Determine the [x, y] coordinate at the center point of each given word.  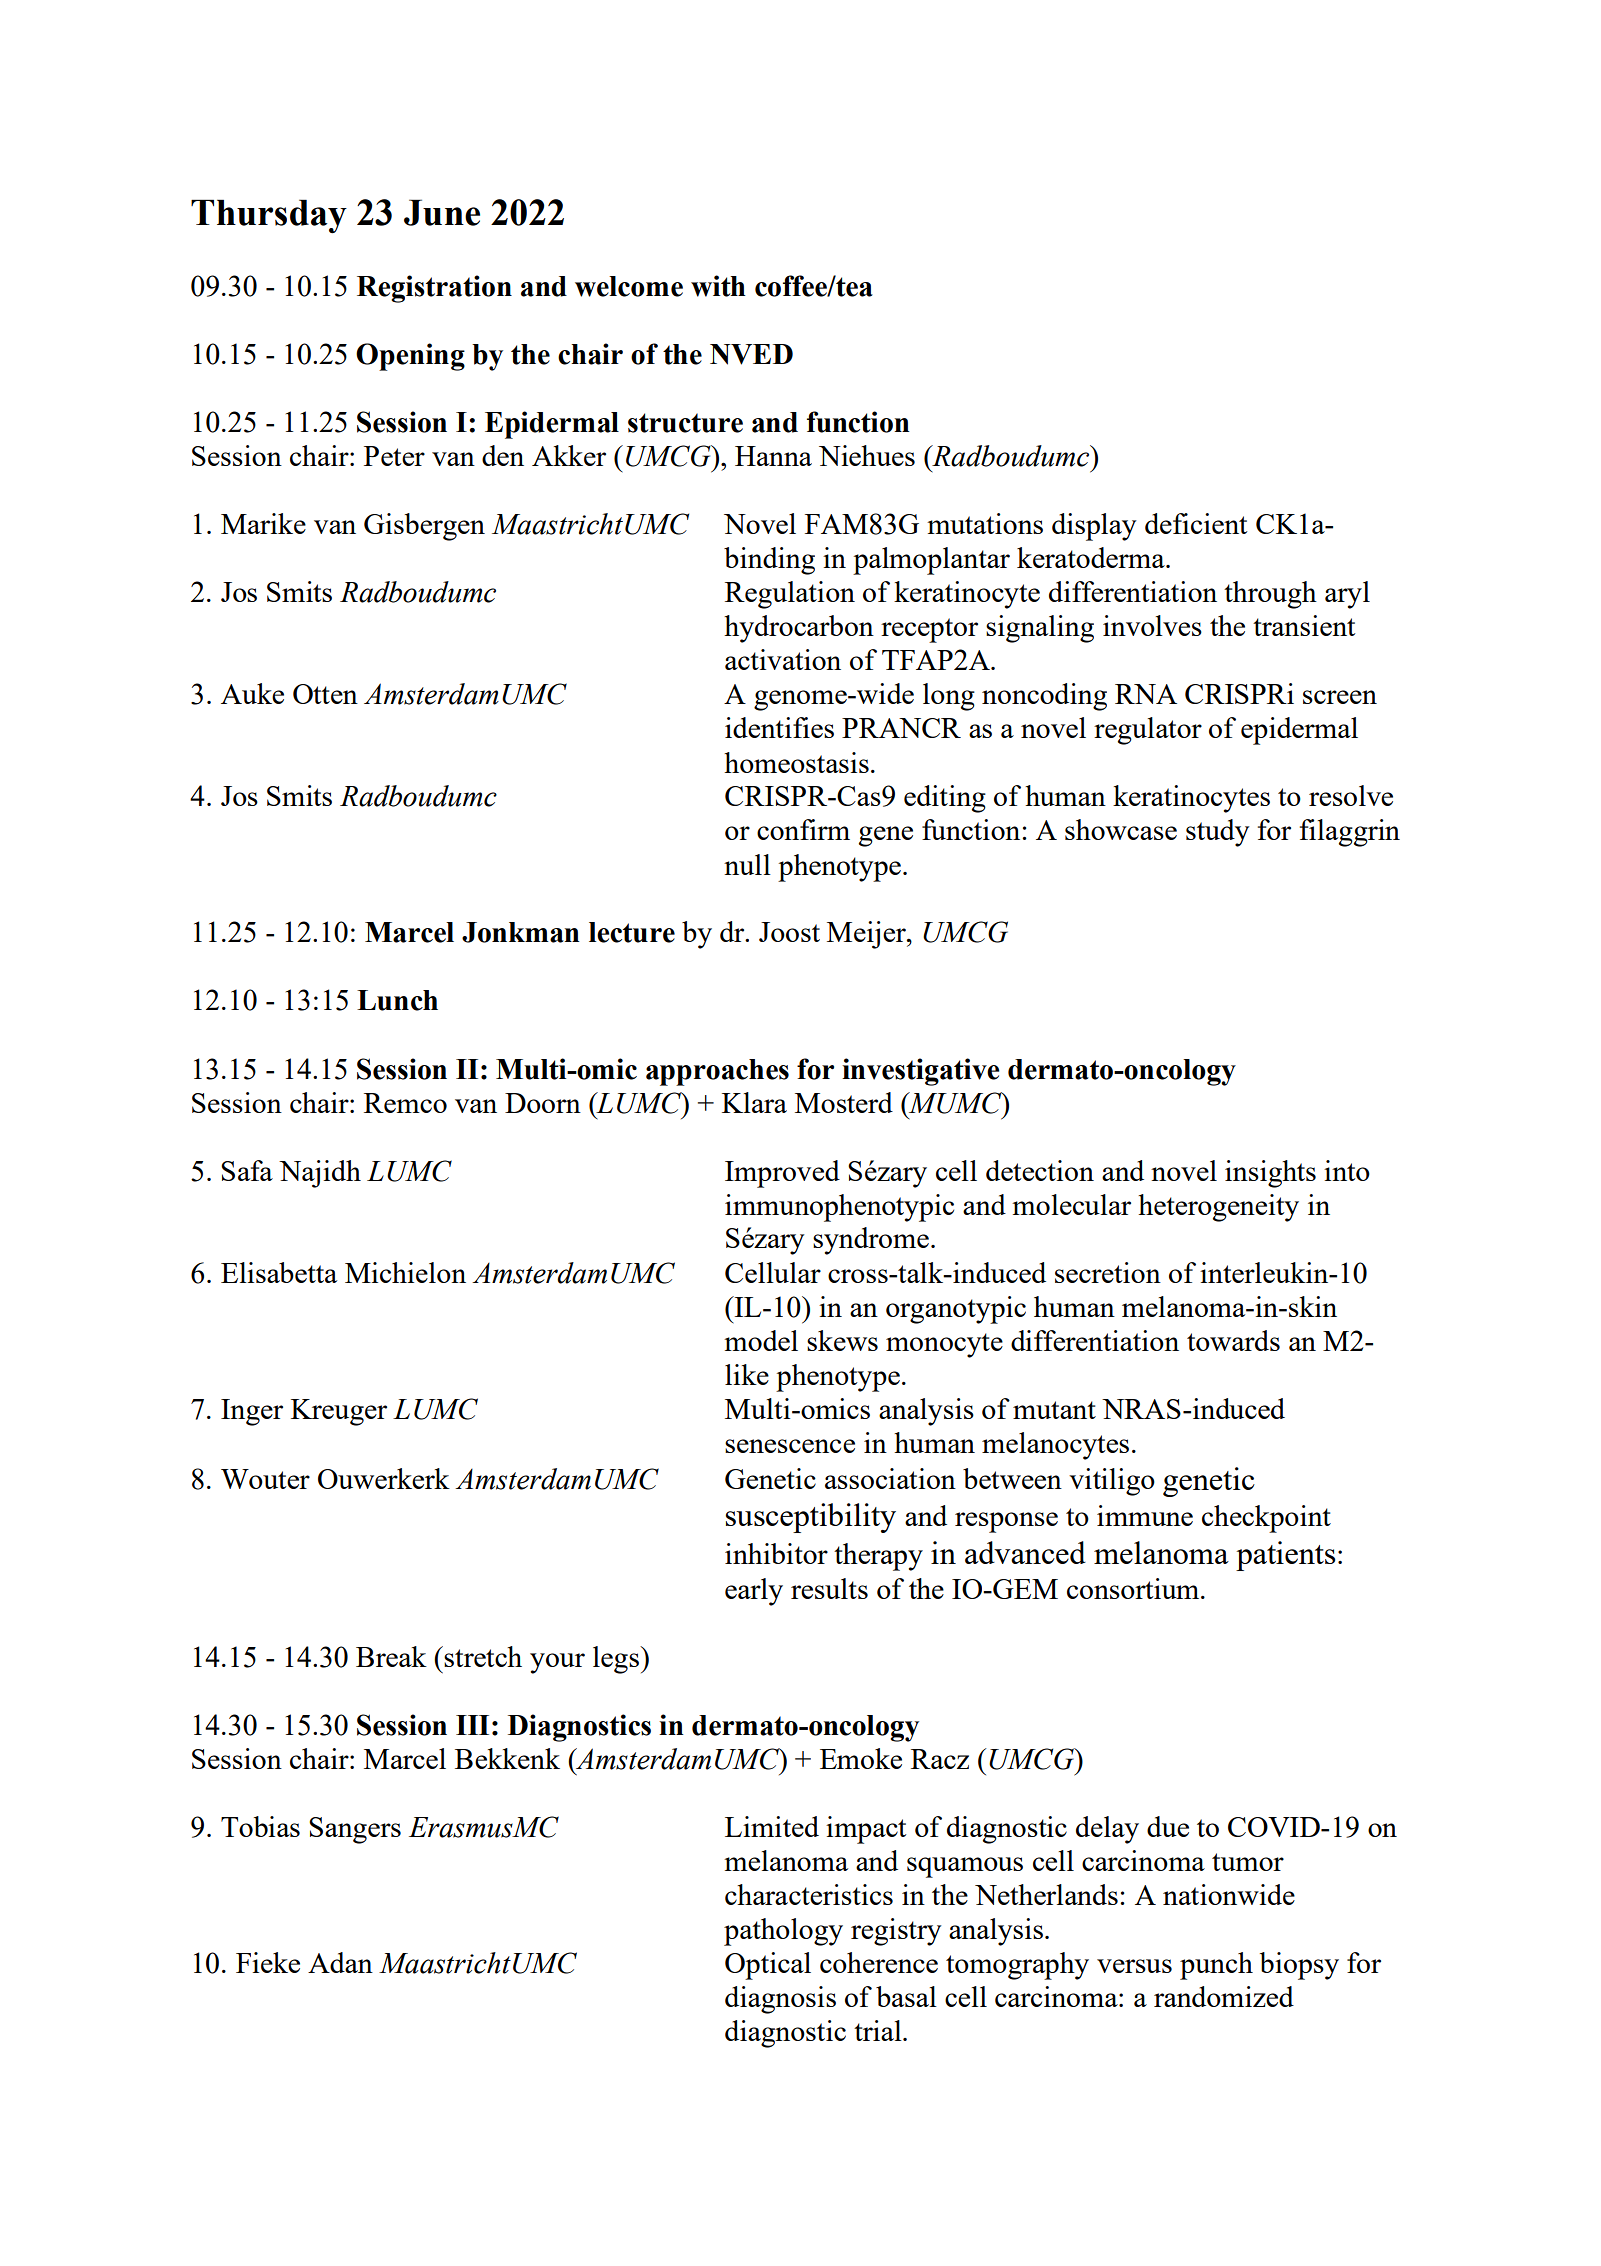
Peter [394, 456]
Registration [434, 289]
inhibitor [776, 1553]
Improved [782, 1174]
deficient [1196, 523]
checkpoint [1266, 1519]
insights [1270, 1174]
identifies [779, 727]
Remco [405, 1103]
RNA [1146, 694]
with [718, 286]
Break [391, 1656]
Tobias [260, 1826]
